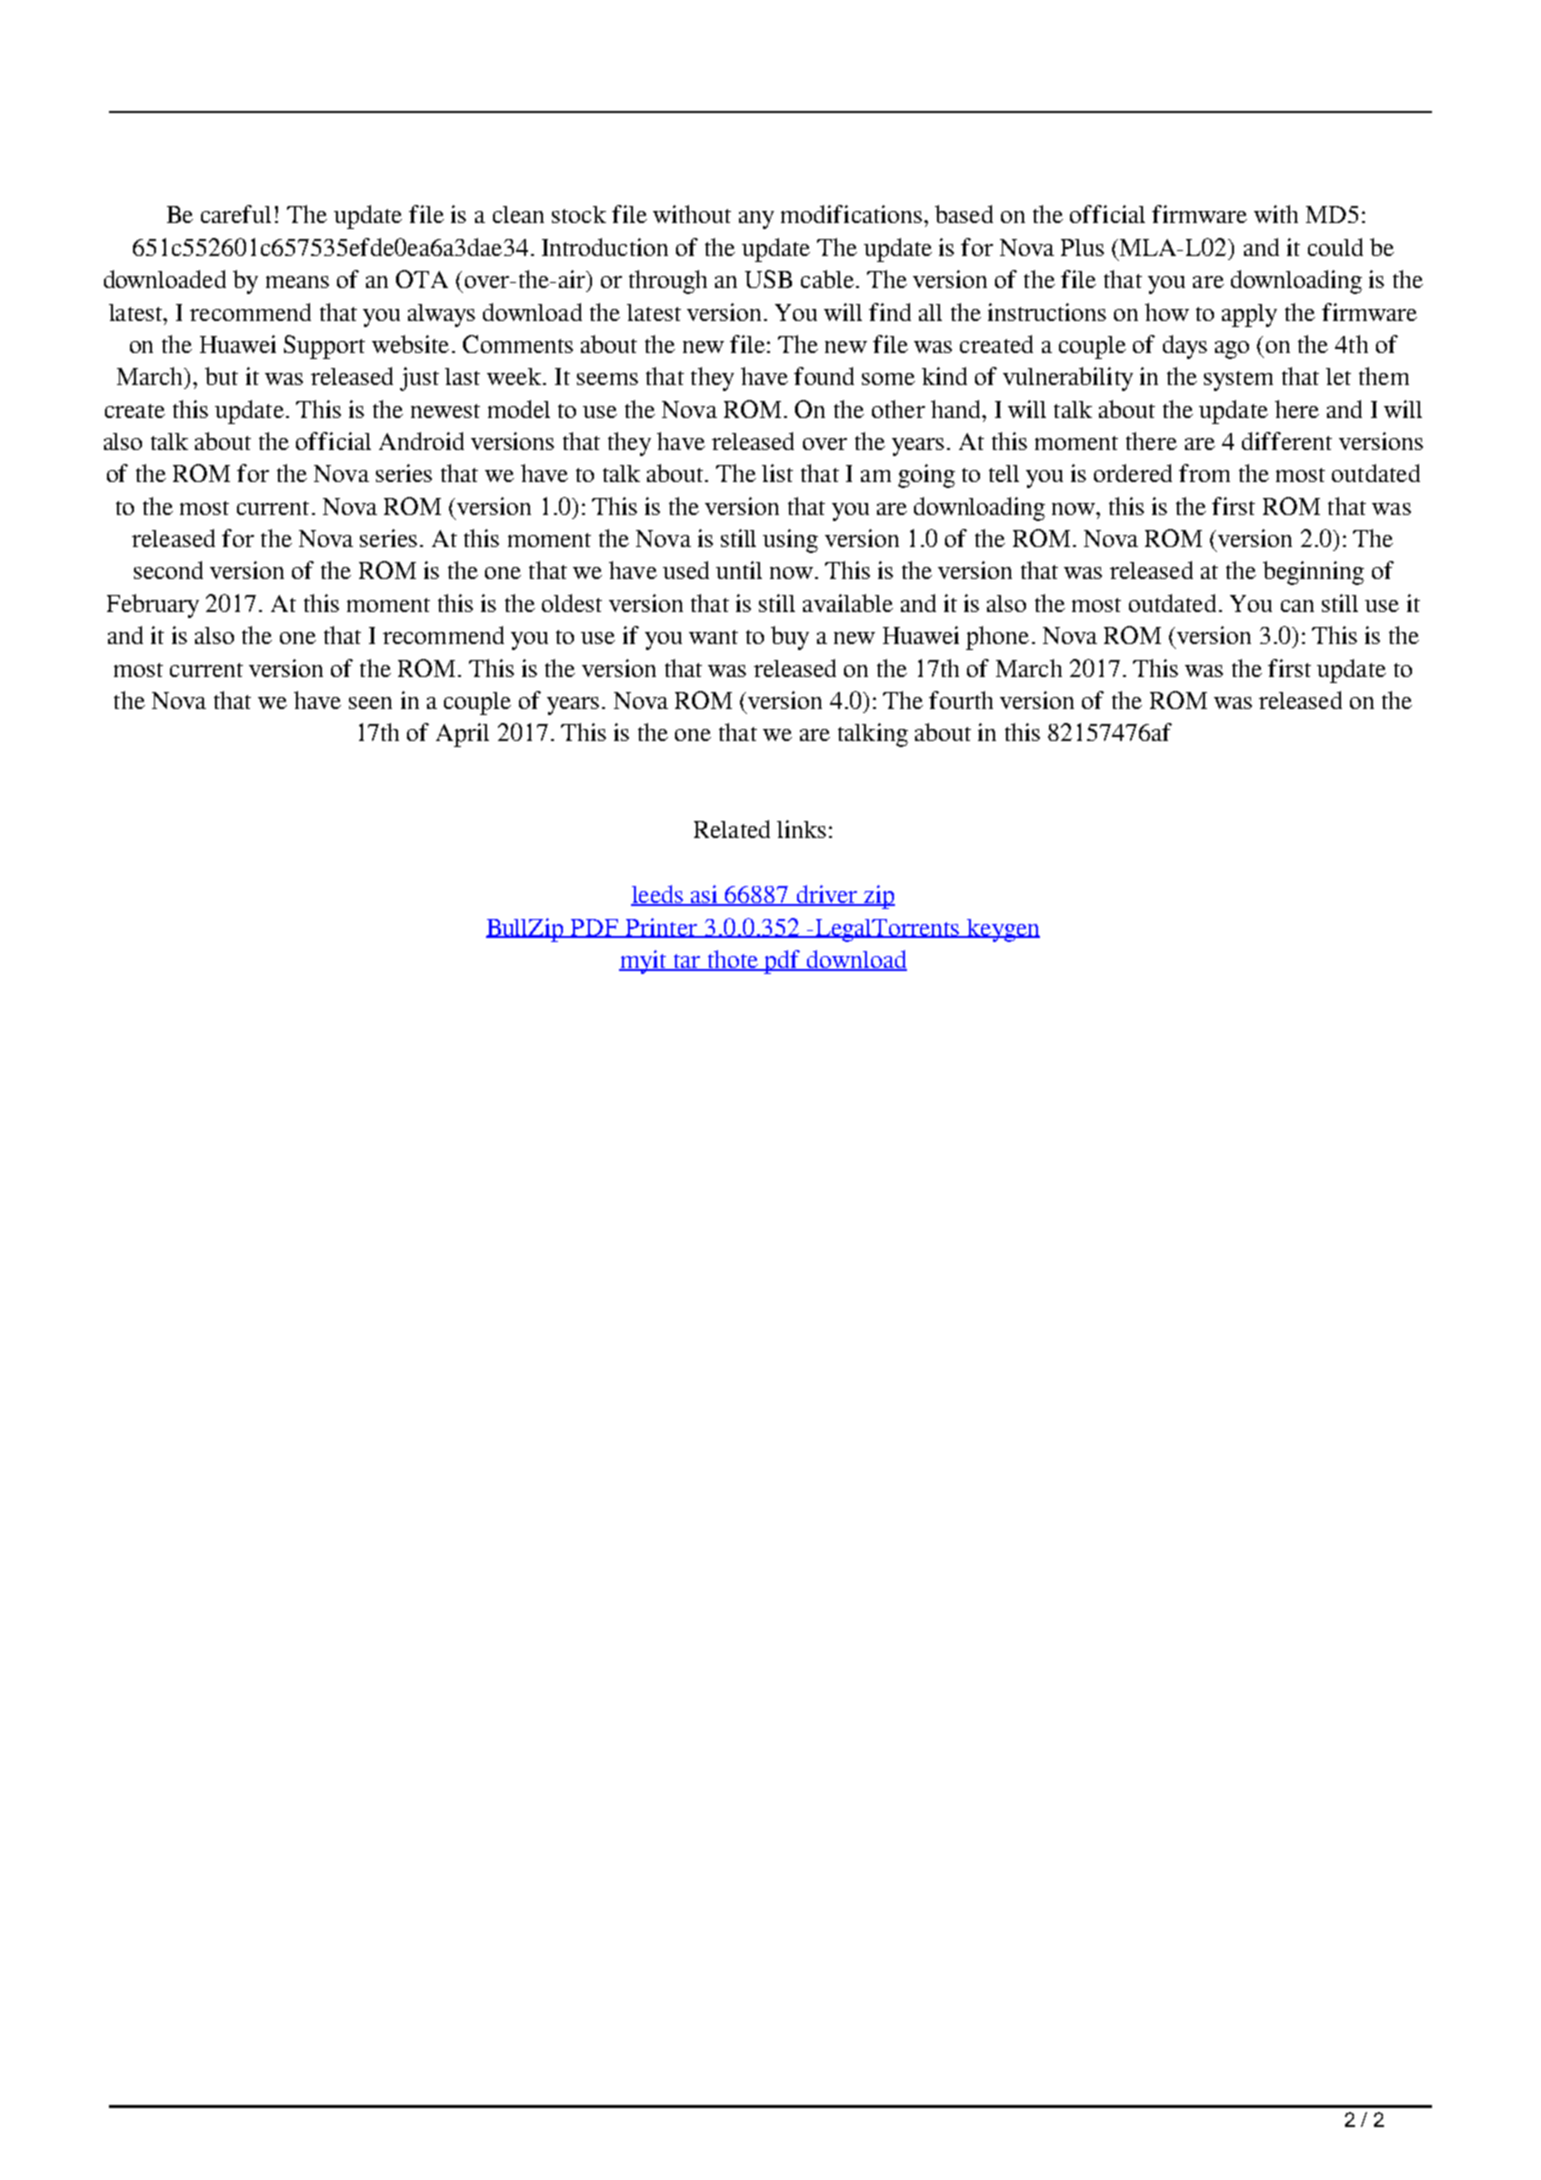 The image size is (1541, 2180). What do you see at coordinates (1335, 247) in the page?
I see `could` at bounding box center [1335, 247].
